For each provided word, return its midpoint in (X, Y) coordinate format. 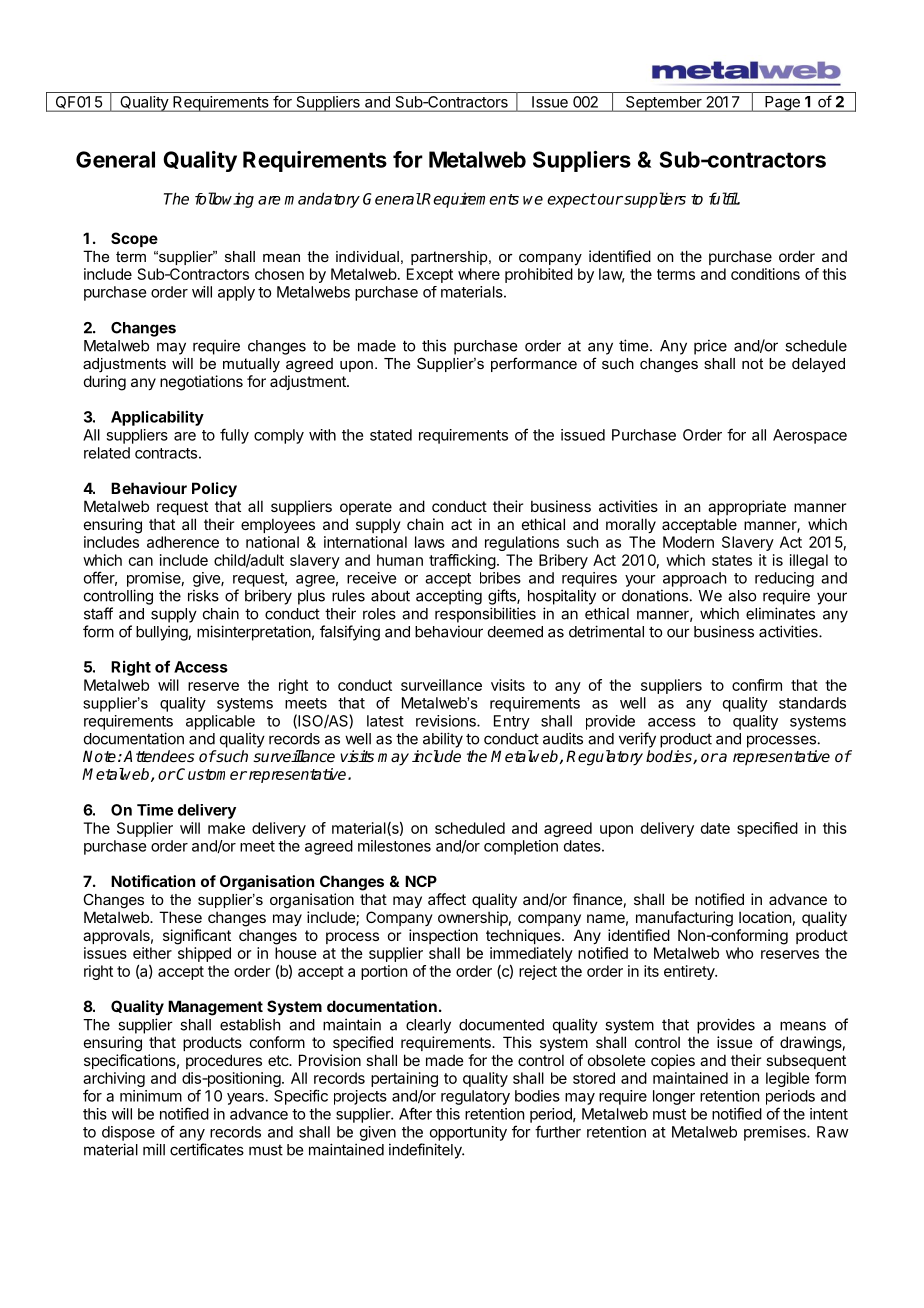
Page (782, 104)
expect (571, 200)
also (742, 596)
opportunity (468, 1133)
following (224, 200)
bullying (162, 633)
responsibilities (485, 615)
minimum (151, 1096)
